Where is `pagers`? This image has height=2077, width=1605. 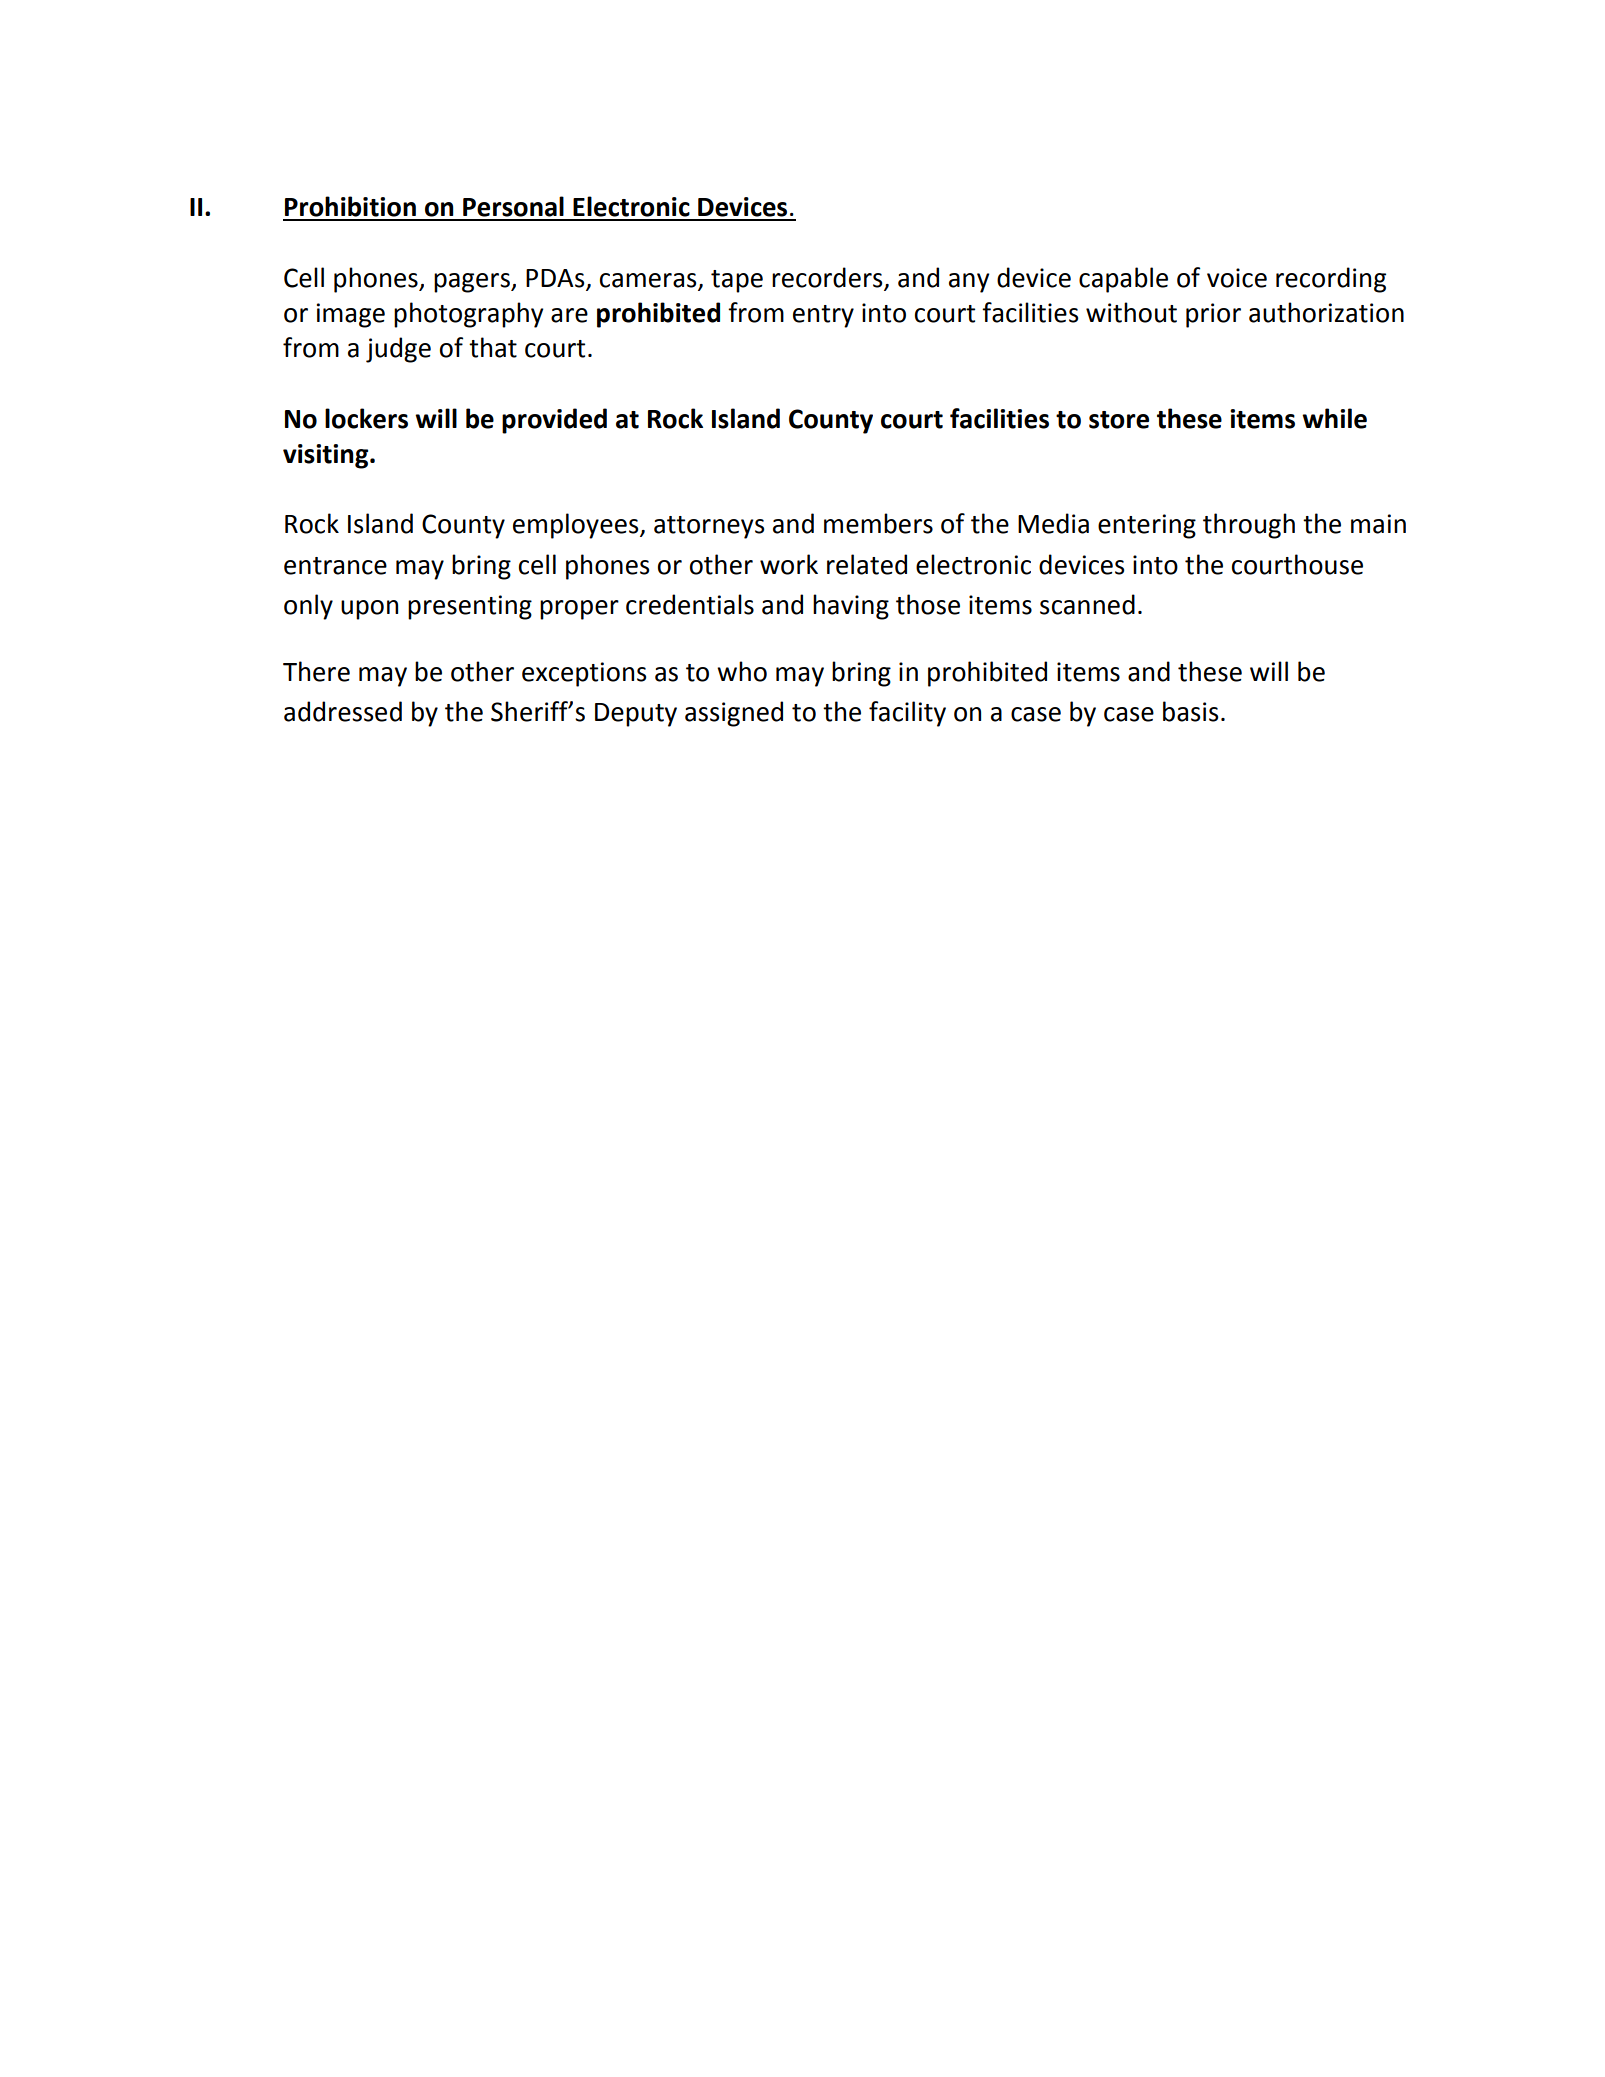
pagers is located at coordinates (473, 283).
